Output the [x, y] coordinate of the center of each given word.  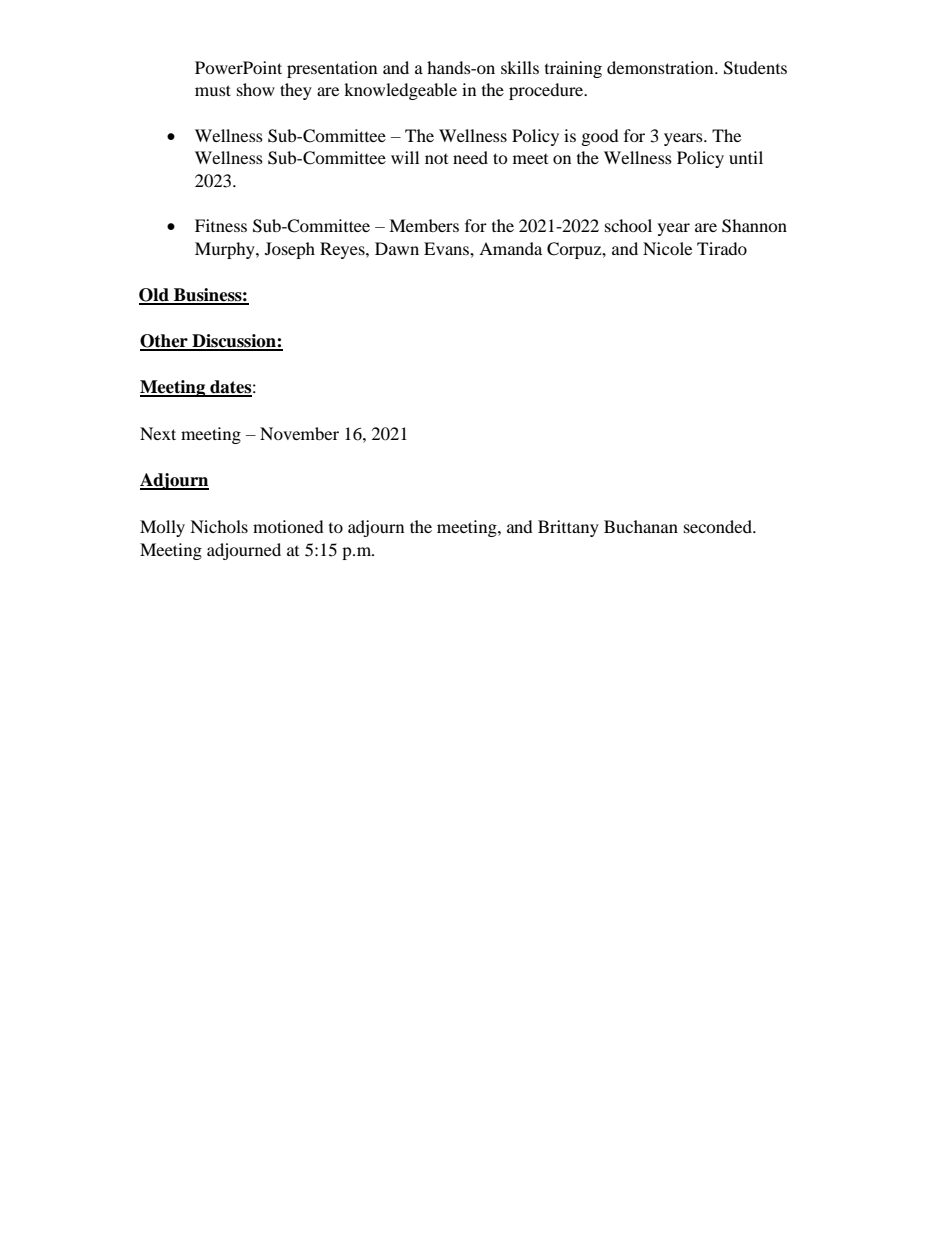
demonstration [661, 67]
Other [165, 342]
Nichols [219, 526]
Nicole [667, 248]
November [299, 433]
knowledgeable [400, 91]
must [213, 90]
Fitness [221, 225]
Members [424, 225]
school [628, 225]
